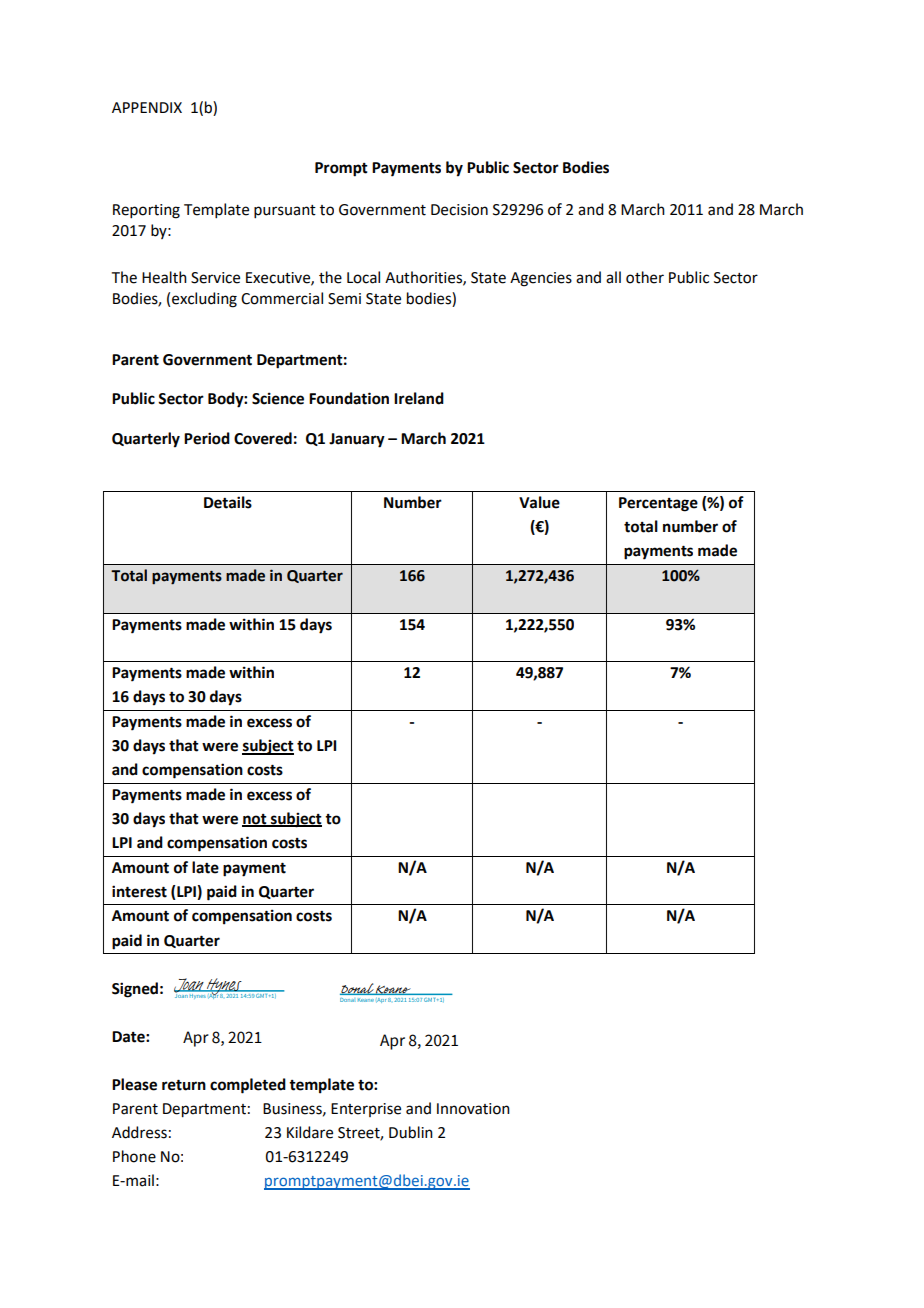 This screenshot has width=924, height=1308. Describe the element at coordinates (539, 502) in the screenshot. I see `Value` at that location.
